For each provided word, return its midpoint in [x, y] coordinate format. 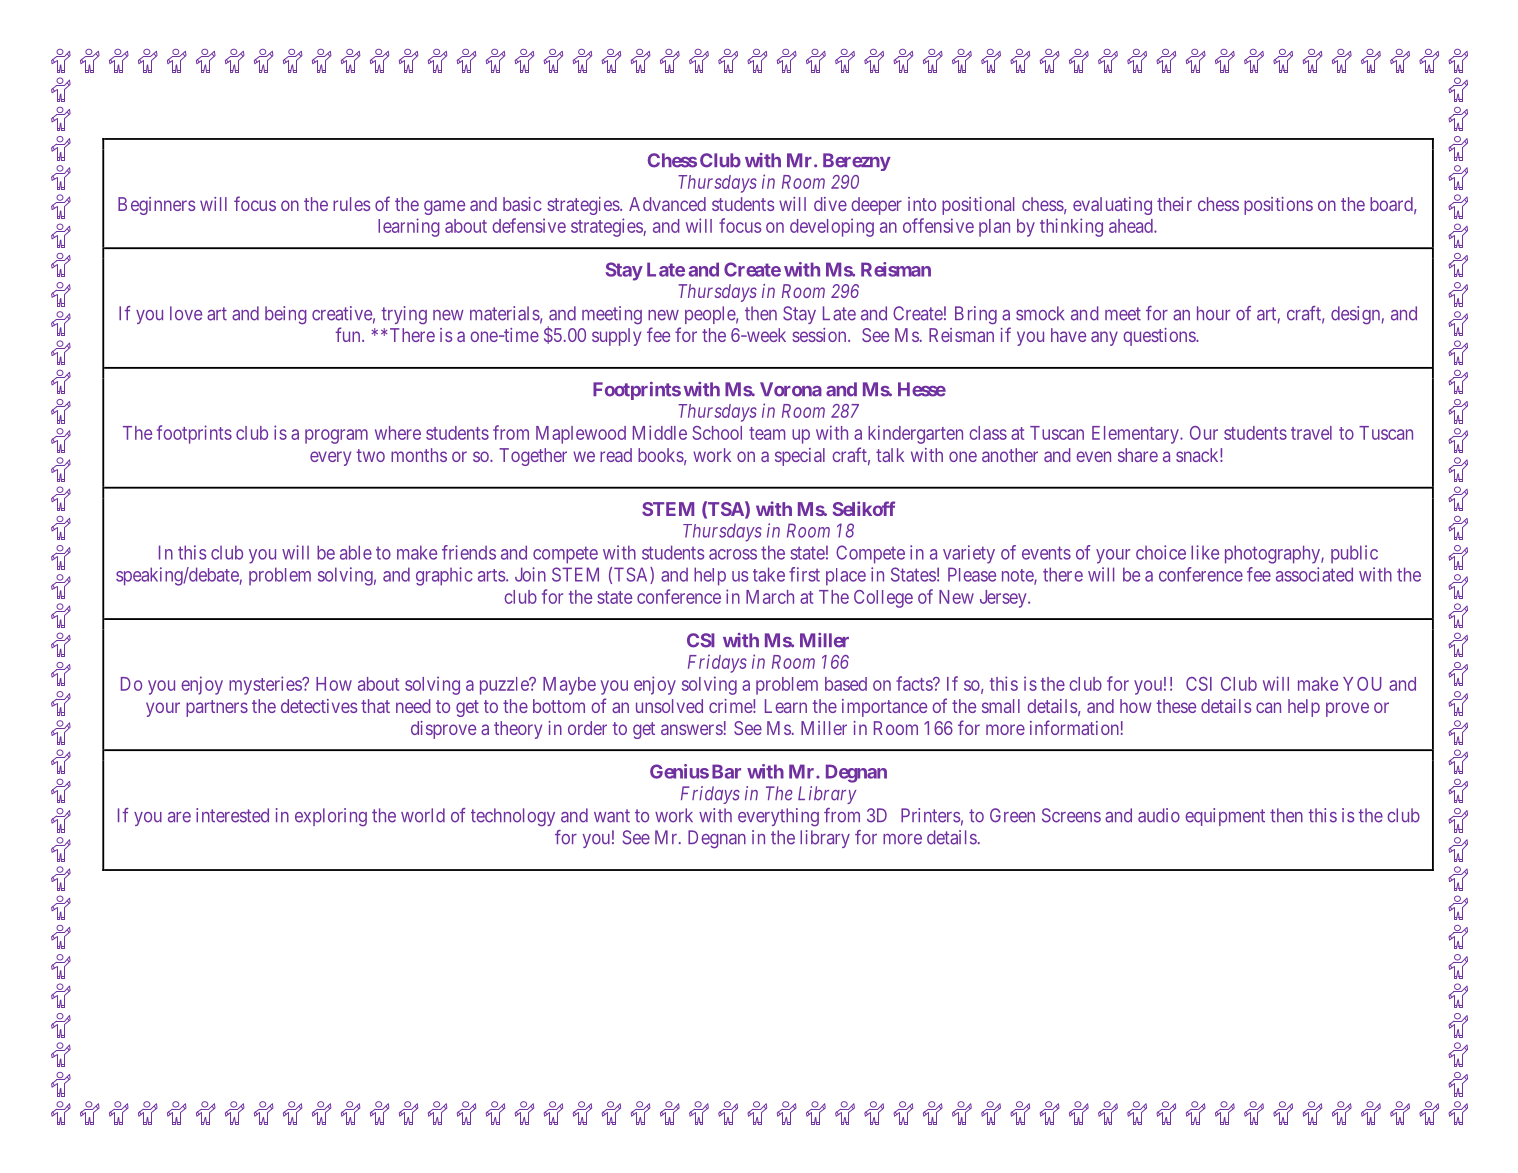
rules [351, 204]
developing [832, 227]
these [1176, 706]
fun [349, 334]
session [821, 335]
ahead [1132, 226]
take [769, 574]
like [1205, 552]
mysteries [266, 685]
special [800, 457]
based [846, 684]
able [356, 552]
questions [1160, 337]
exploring [331, 817]
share [1138, 455]
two [370, 455]
